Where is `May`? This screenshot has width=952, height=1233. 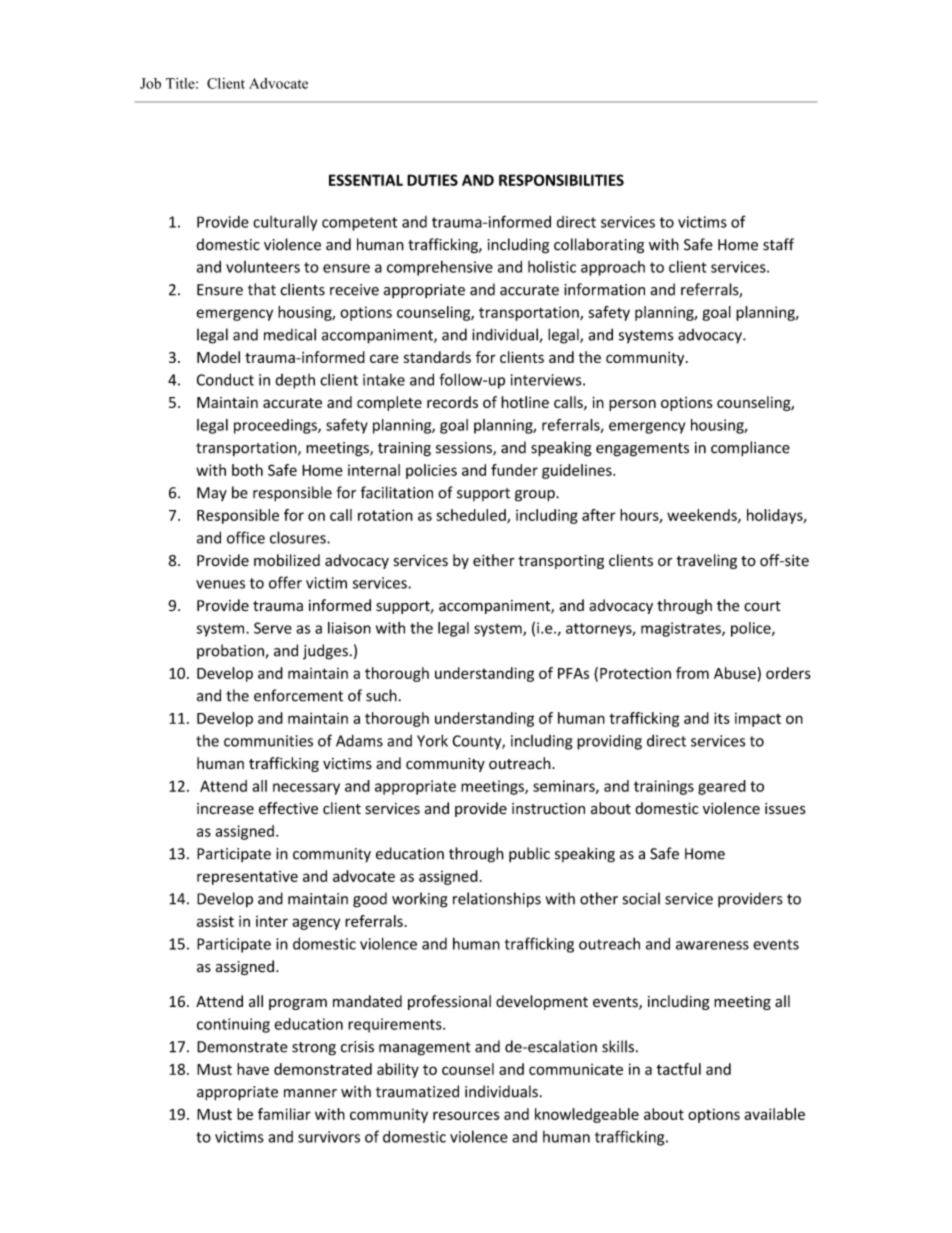 May is located at coordinates (212, 494).
